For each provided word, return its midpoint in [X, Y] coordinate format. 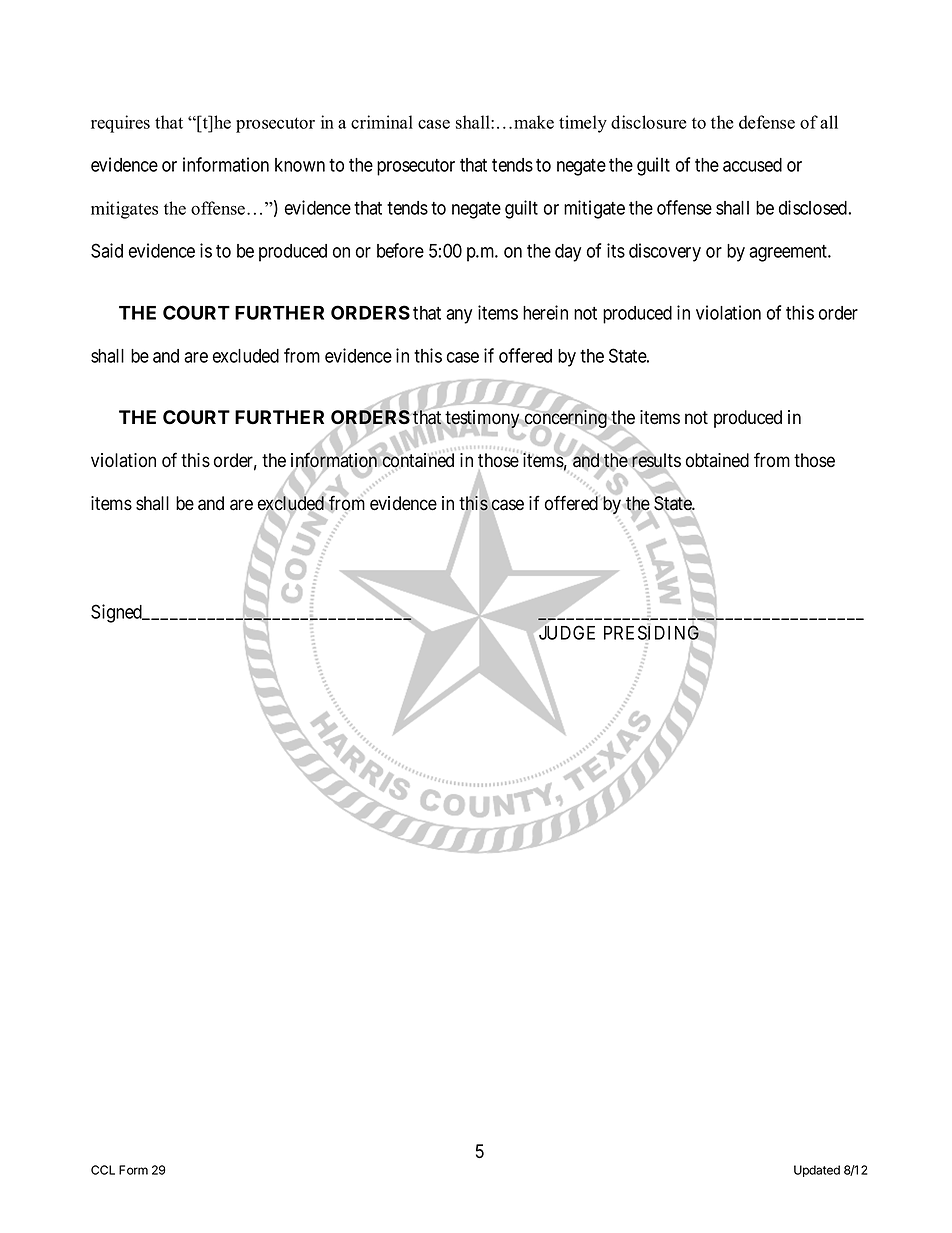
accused [752, 165]
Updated [817, 1171]
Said [107, 250]
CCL [103, 1170]
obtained [717, 460]
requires [120, 124]
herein [545, 312]
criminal [382, 122]
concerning [566, 420]
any [459, 316]
